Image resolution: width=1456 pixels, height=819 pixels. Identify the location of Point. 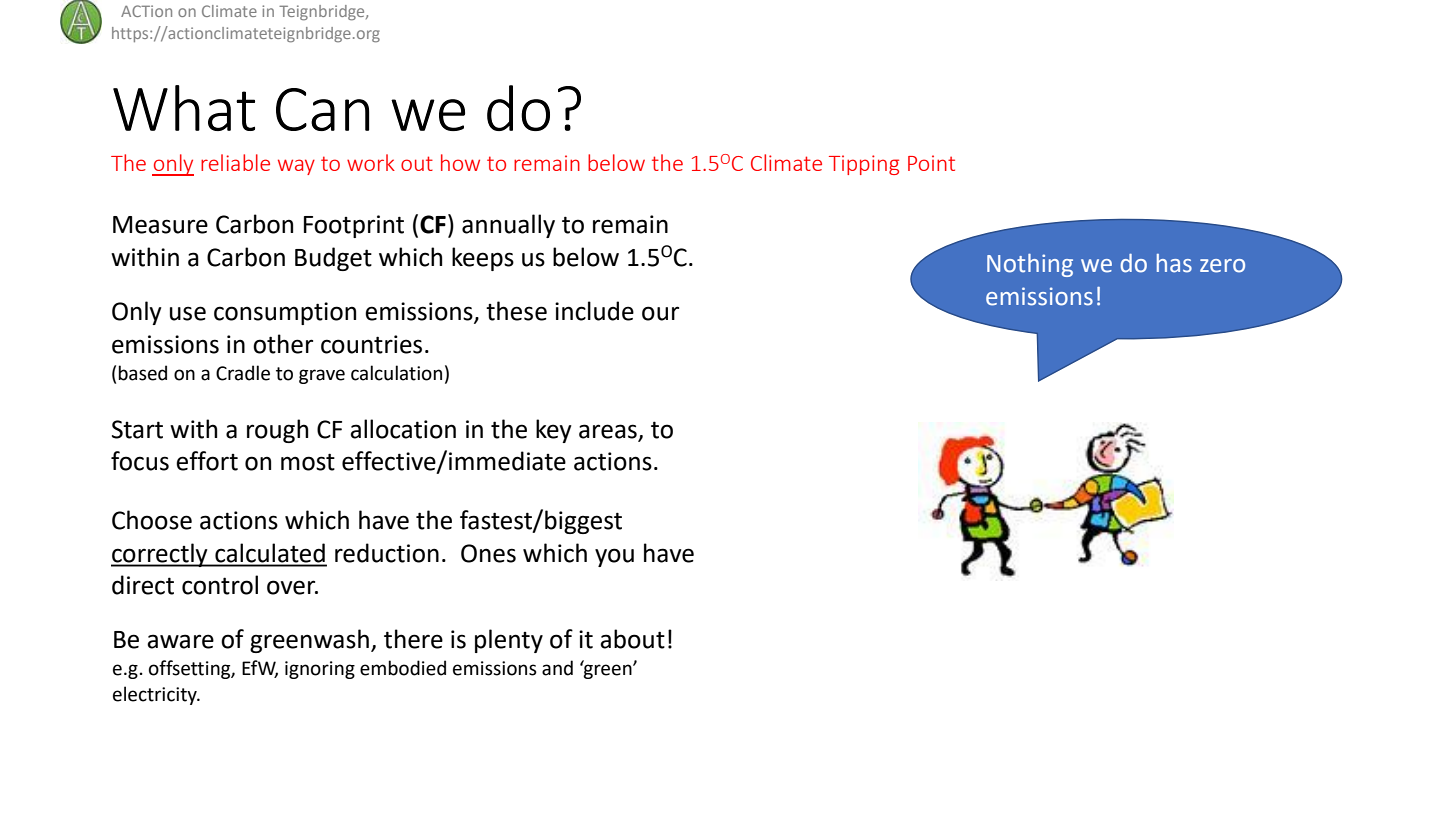
(931, 163).
